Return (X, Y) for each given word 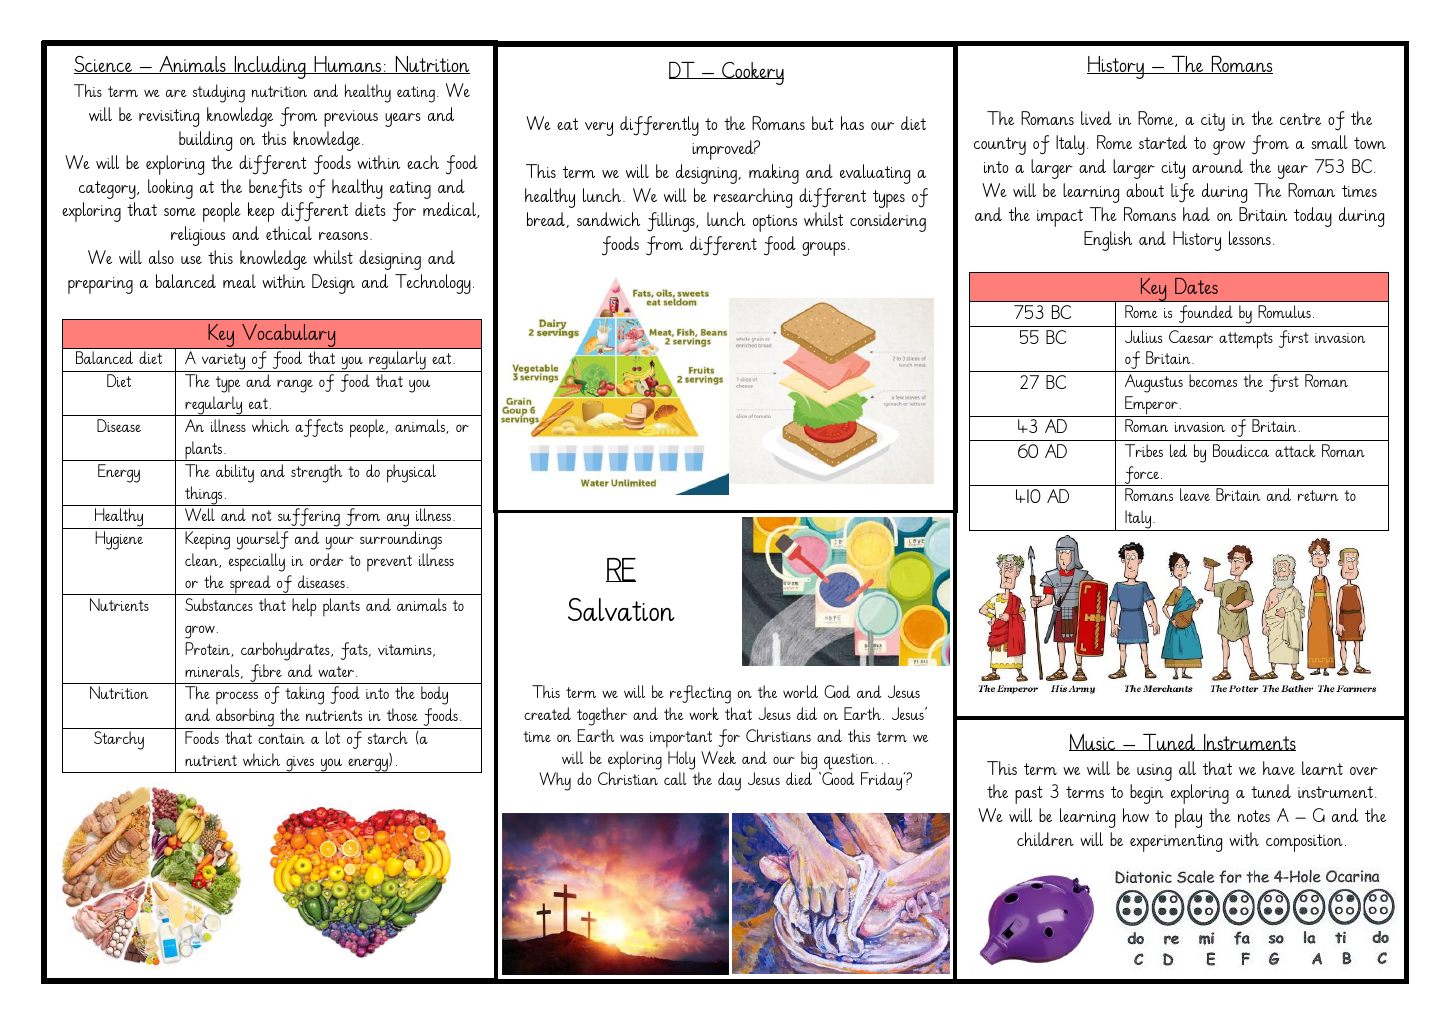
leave (1195, 494)
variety (223, 362)
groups (824, 249)
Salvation (621, 609)
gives (300, 764)
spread (250, 585)
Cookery (752, 73)
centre (1300, 119)
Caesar (1191, 336)
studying (219, 93)
